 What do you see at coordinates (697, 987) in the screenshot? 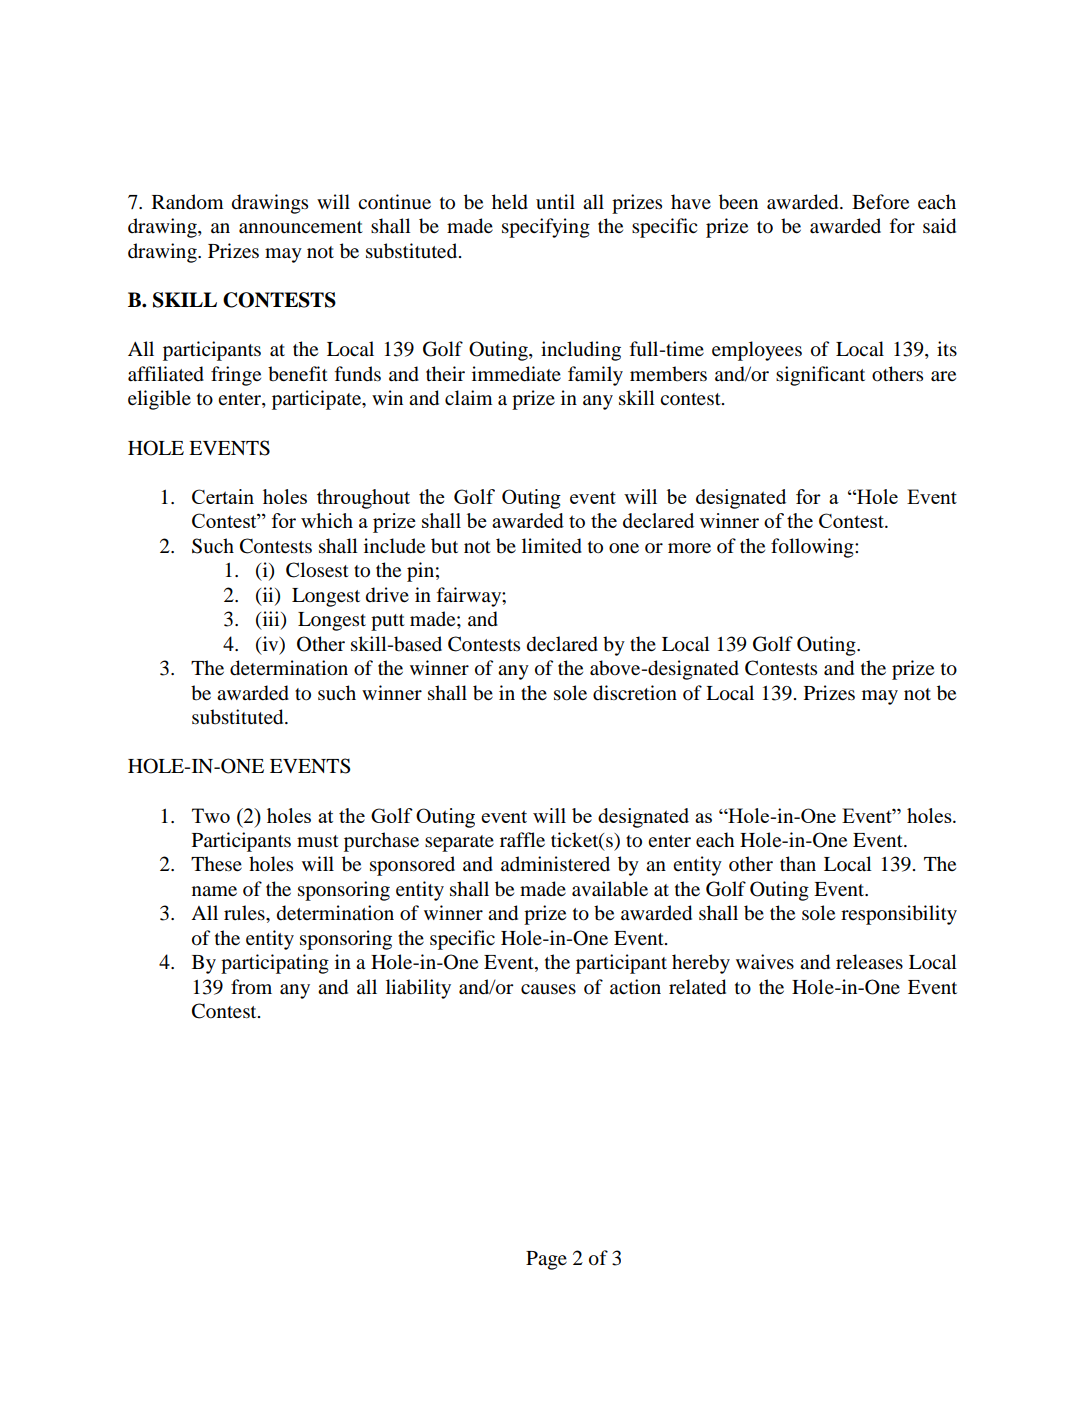
I see `related` at bounding box center [697, 987].
